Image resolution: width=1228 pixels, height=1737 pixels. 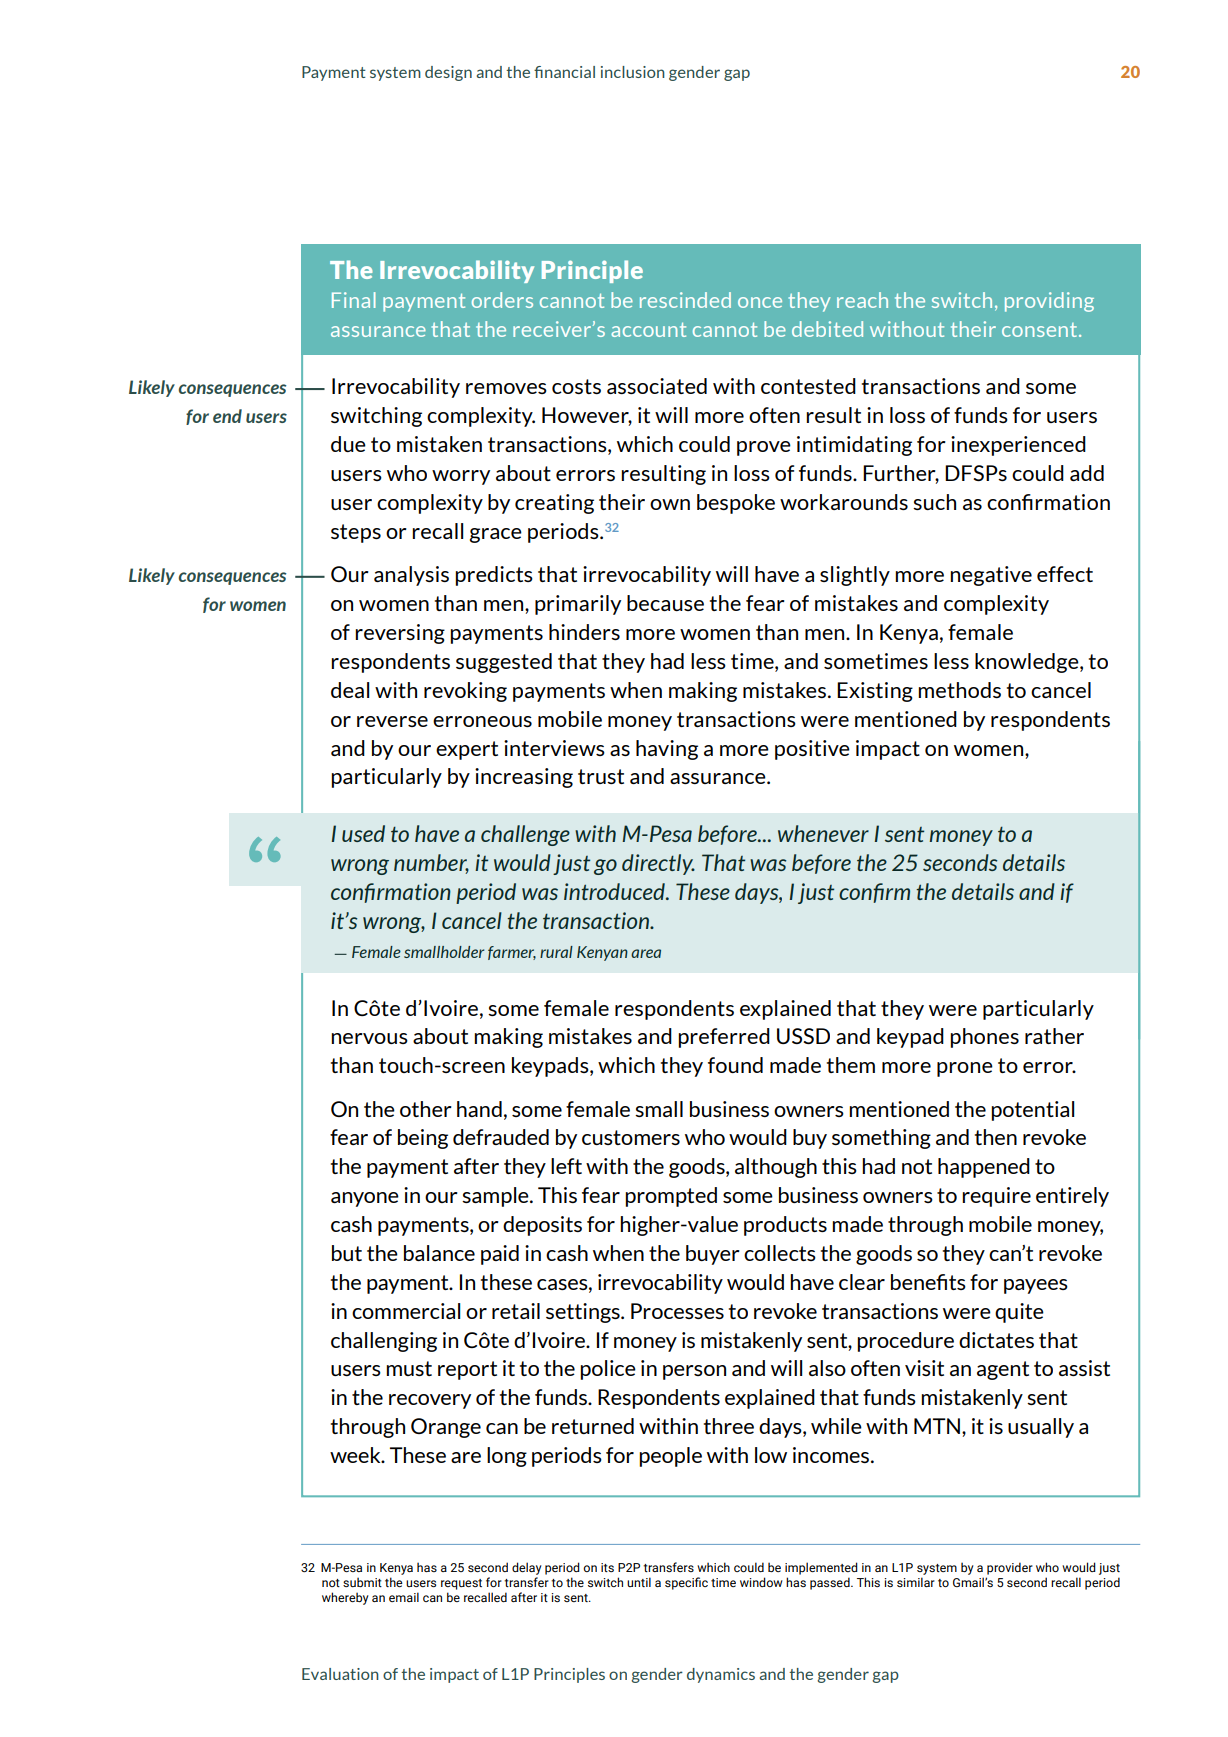 What do you see at coordinates (431, 864) in the screenshot?
I see `number` at bounding box center [431, 864].
